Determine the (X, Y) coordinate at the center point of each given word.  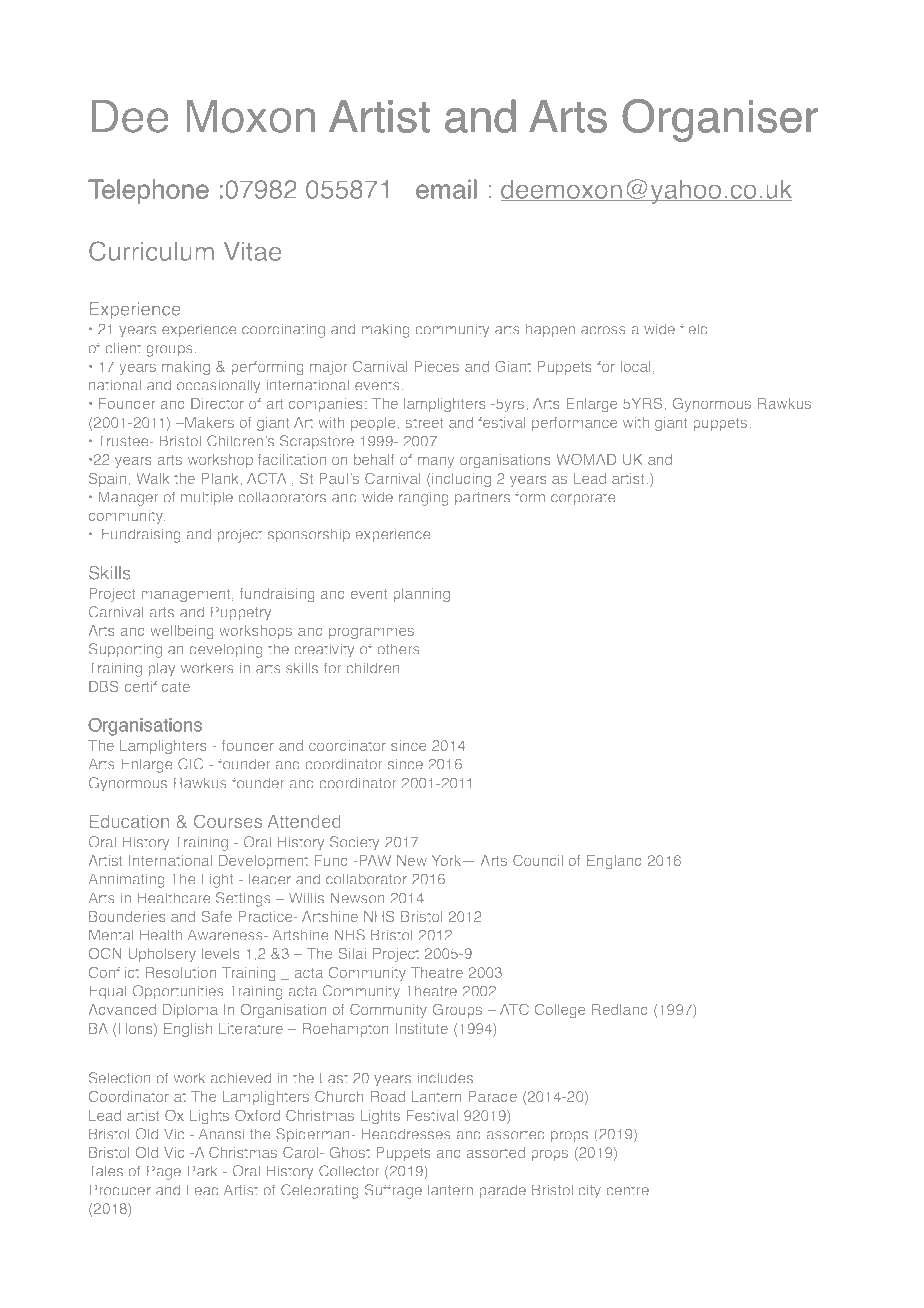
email (446, 189)
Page (164, 1172)
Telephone (148, 191)
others (398, 649)
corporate (583, 499)
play (162, 669)
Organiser (720, 120)
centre (627, 1190)
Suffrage (393, 1191)
